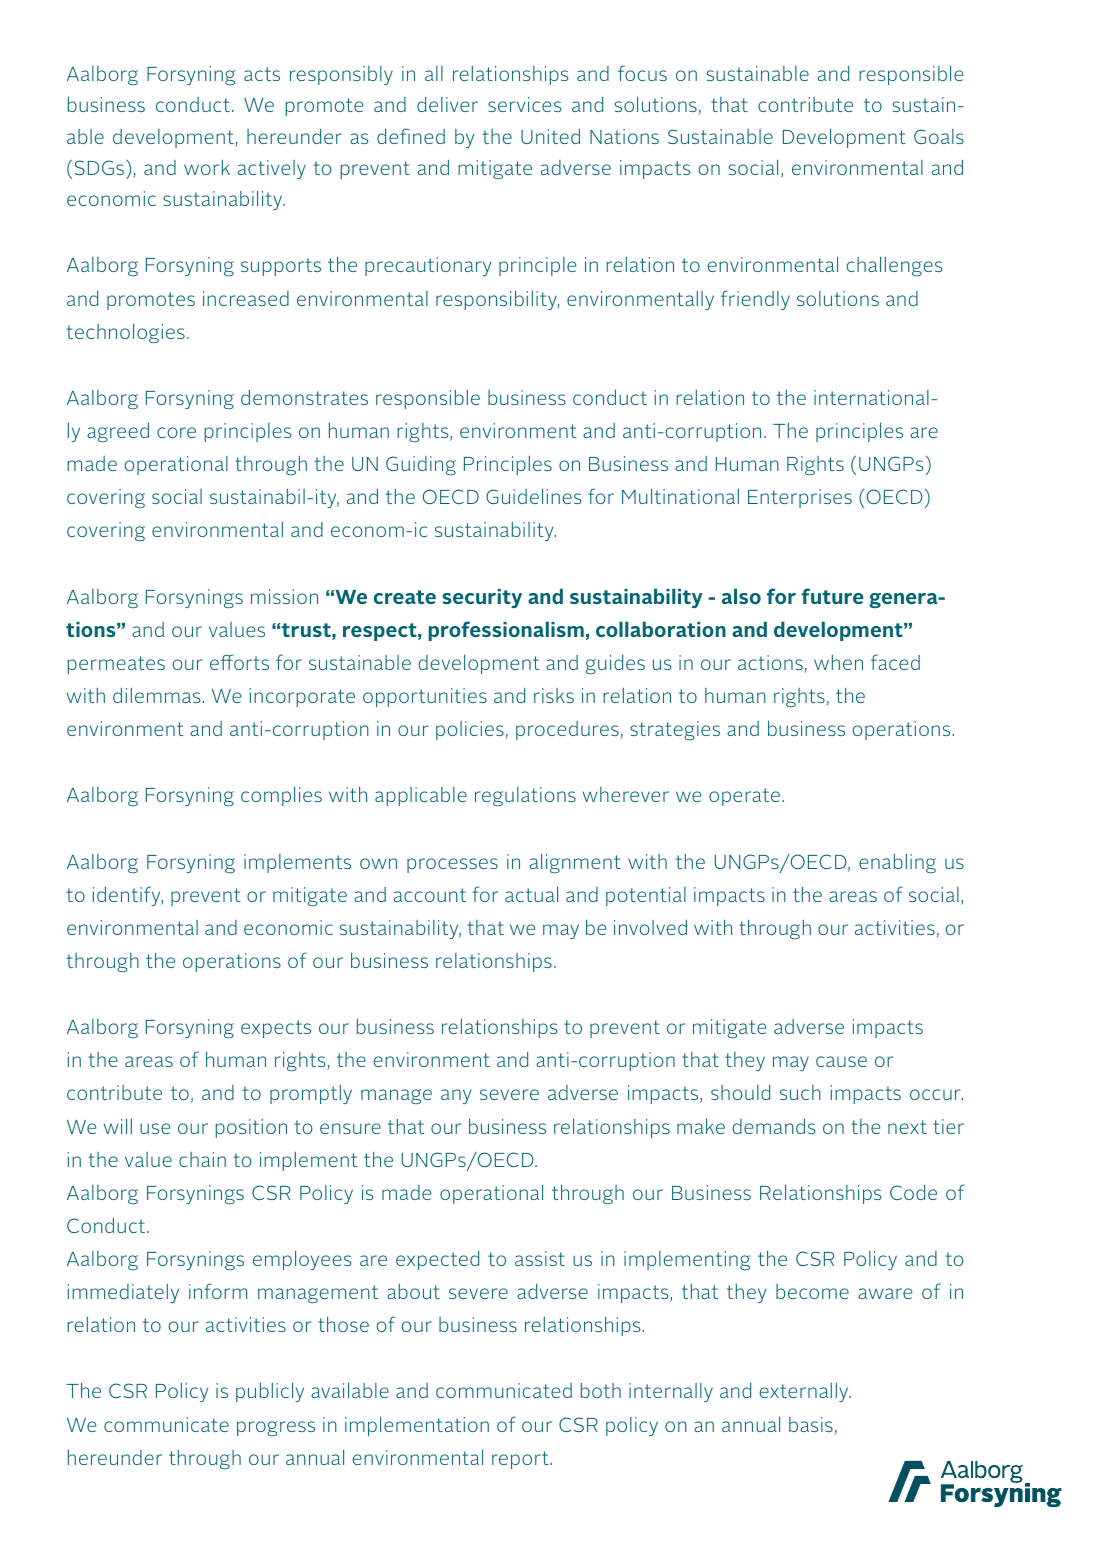  Describe the element at coordinates (744, 797) in the screenshot. I see `operate` at that location.
